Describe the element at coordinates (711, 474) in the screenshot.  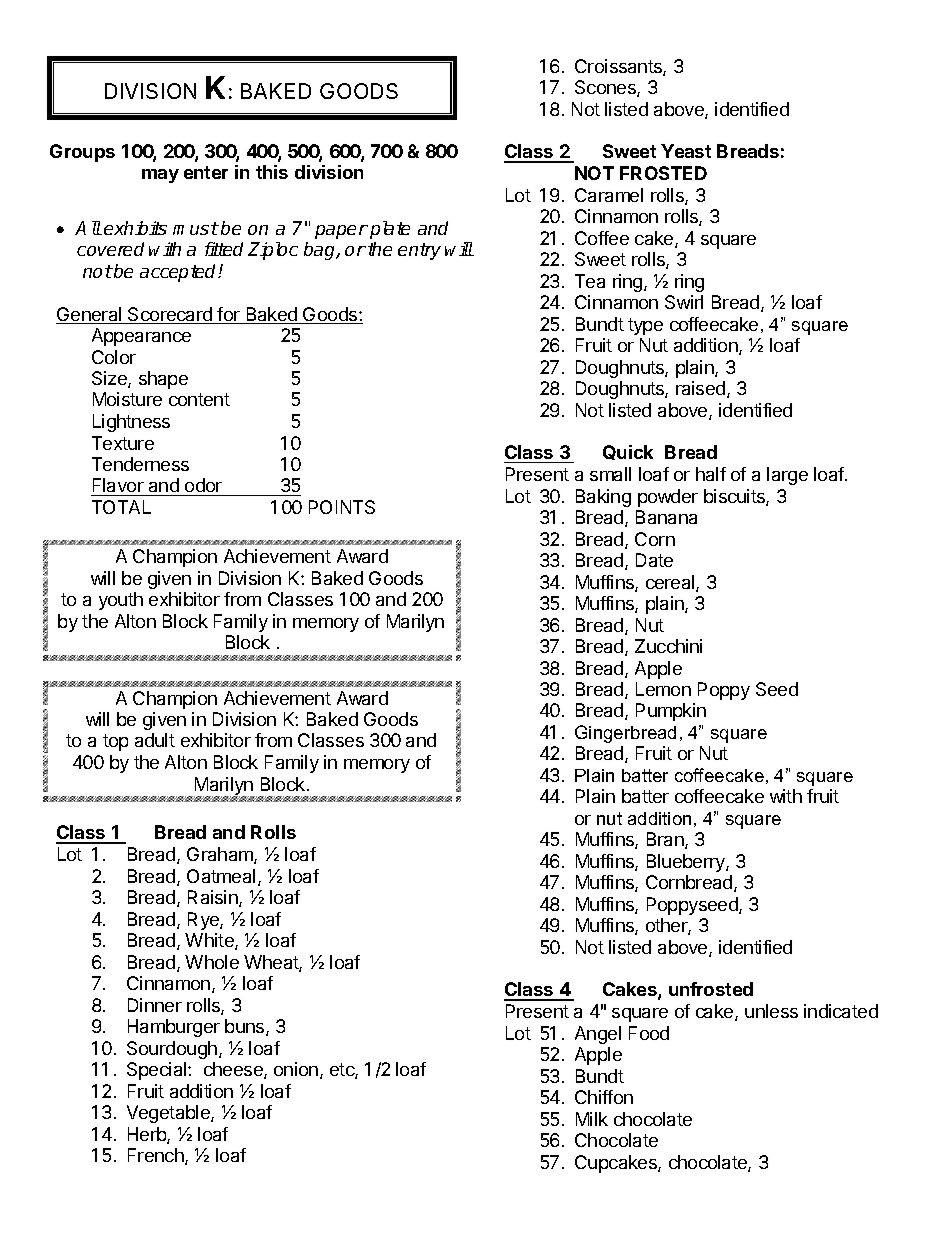
I see `half` at that location.
